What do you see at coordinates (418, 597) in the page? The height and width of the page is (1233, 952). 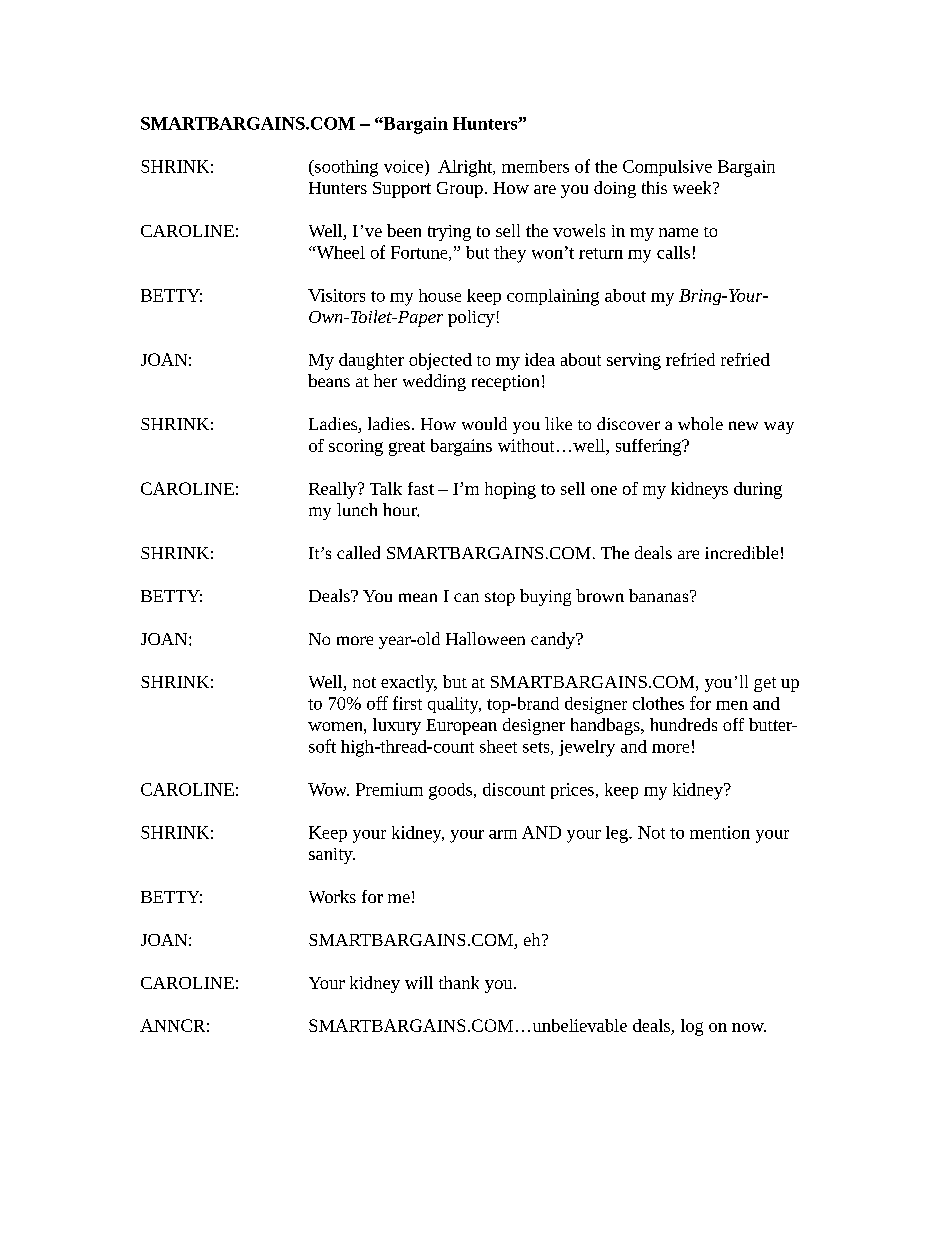 I see `mean` at bounding box center [418, 597].
